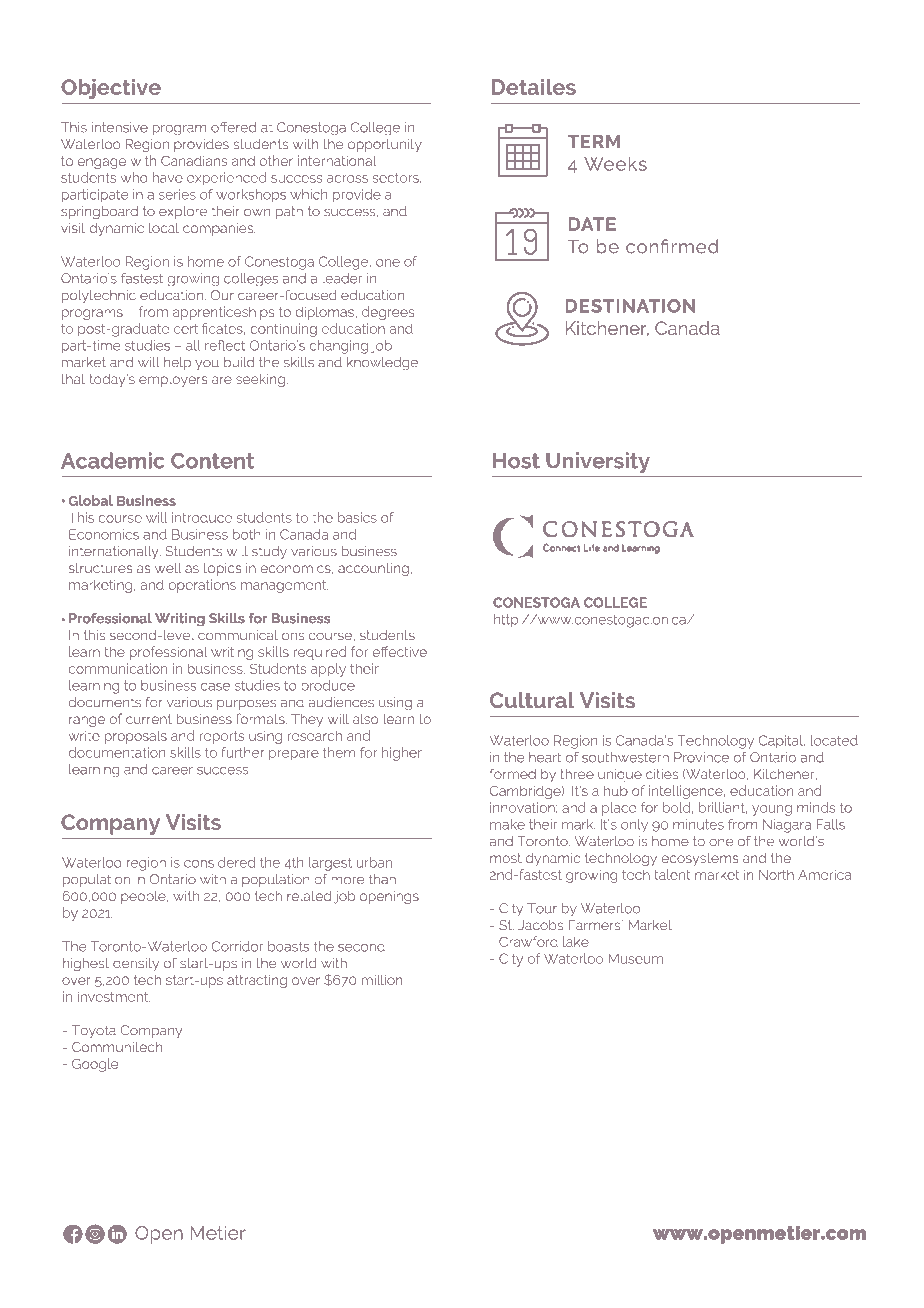 This screenshot has height=1308, width=924. Describe the element at coordinates (168, 568) in the screenshot. I see `well` at that location.
